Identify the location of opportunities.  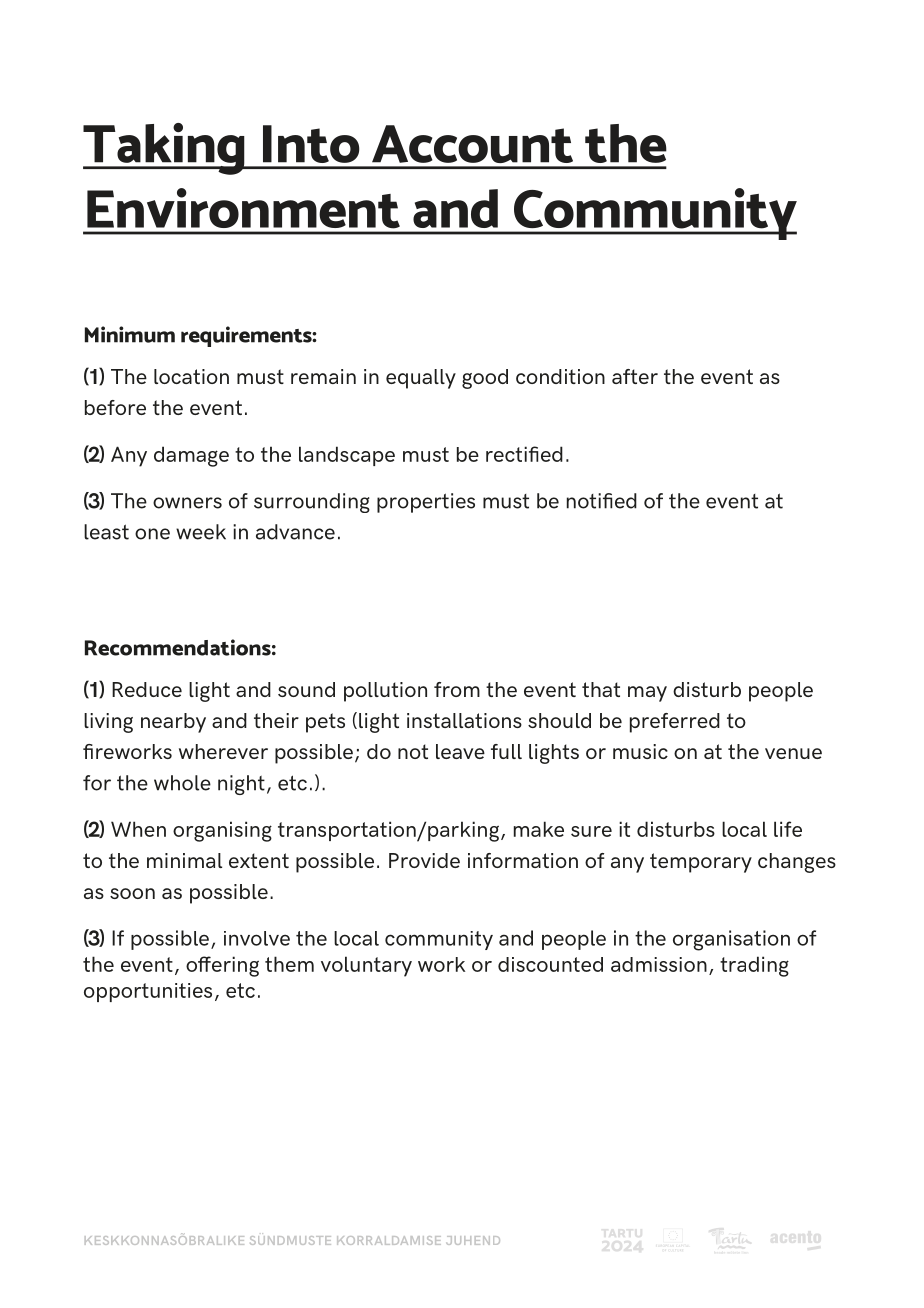
(148, 992).
